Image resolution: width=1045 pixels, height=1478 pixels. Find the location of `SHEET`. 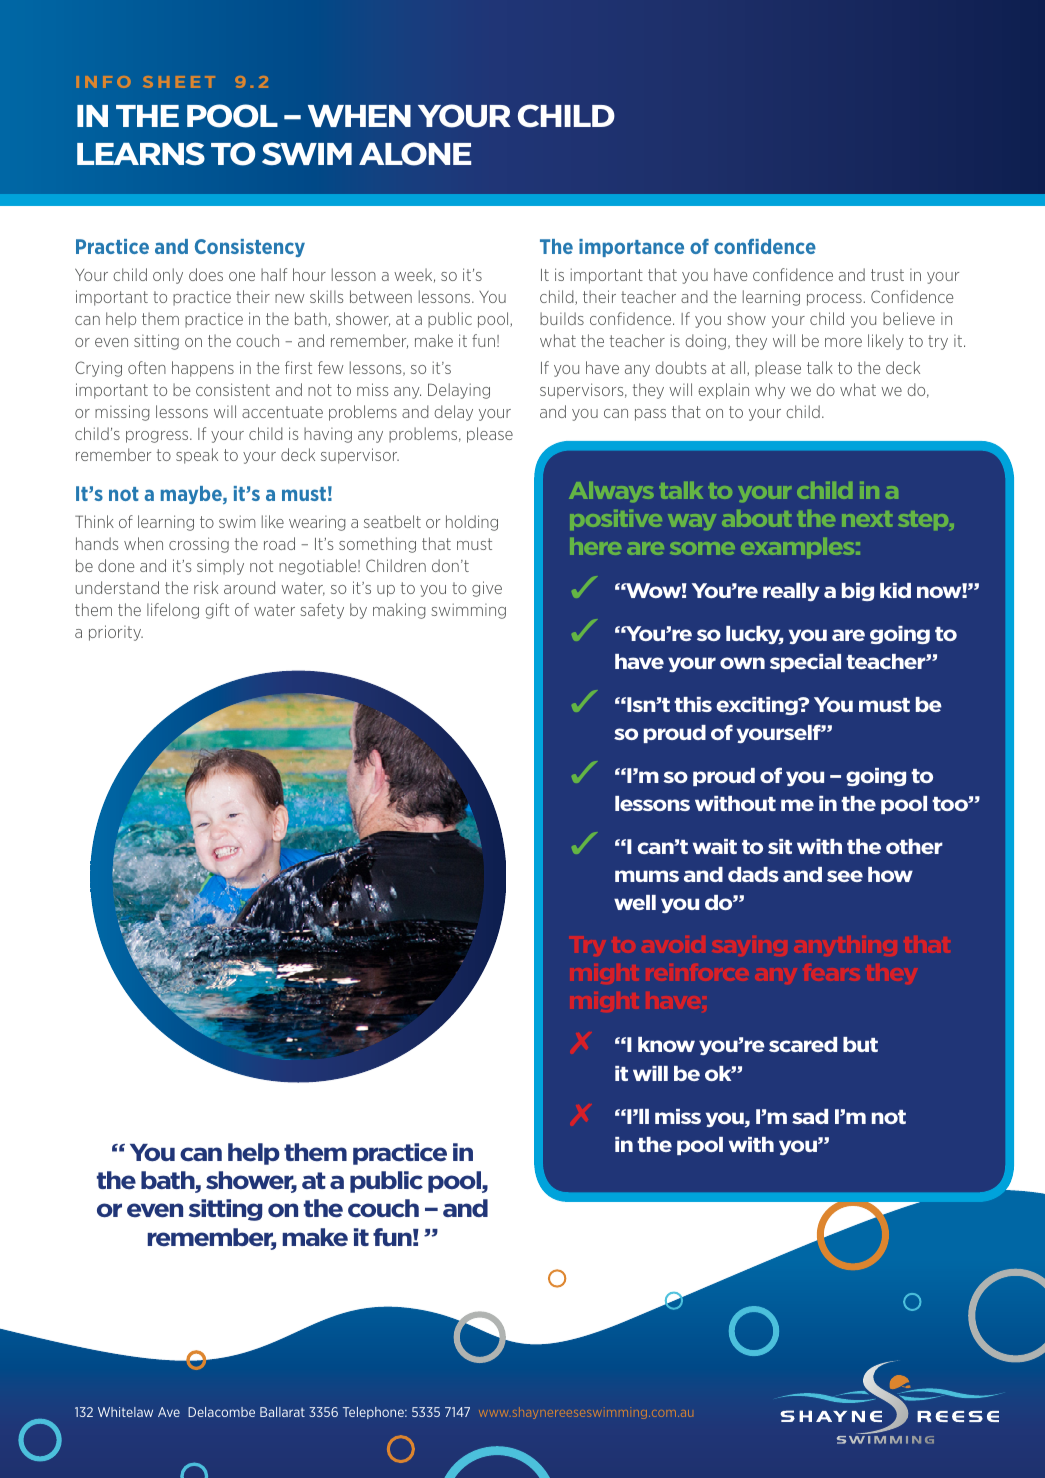

SHEET is located at coordinates (179, 82).
